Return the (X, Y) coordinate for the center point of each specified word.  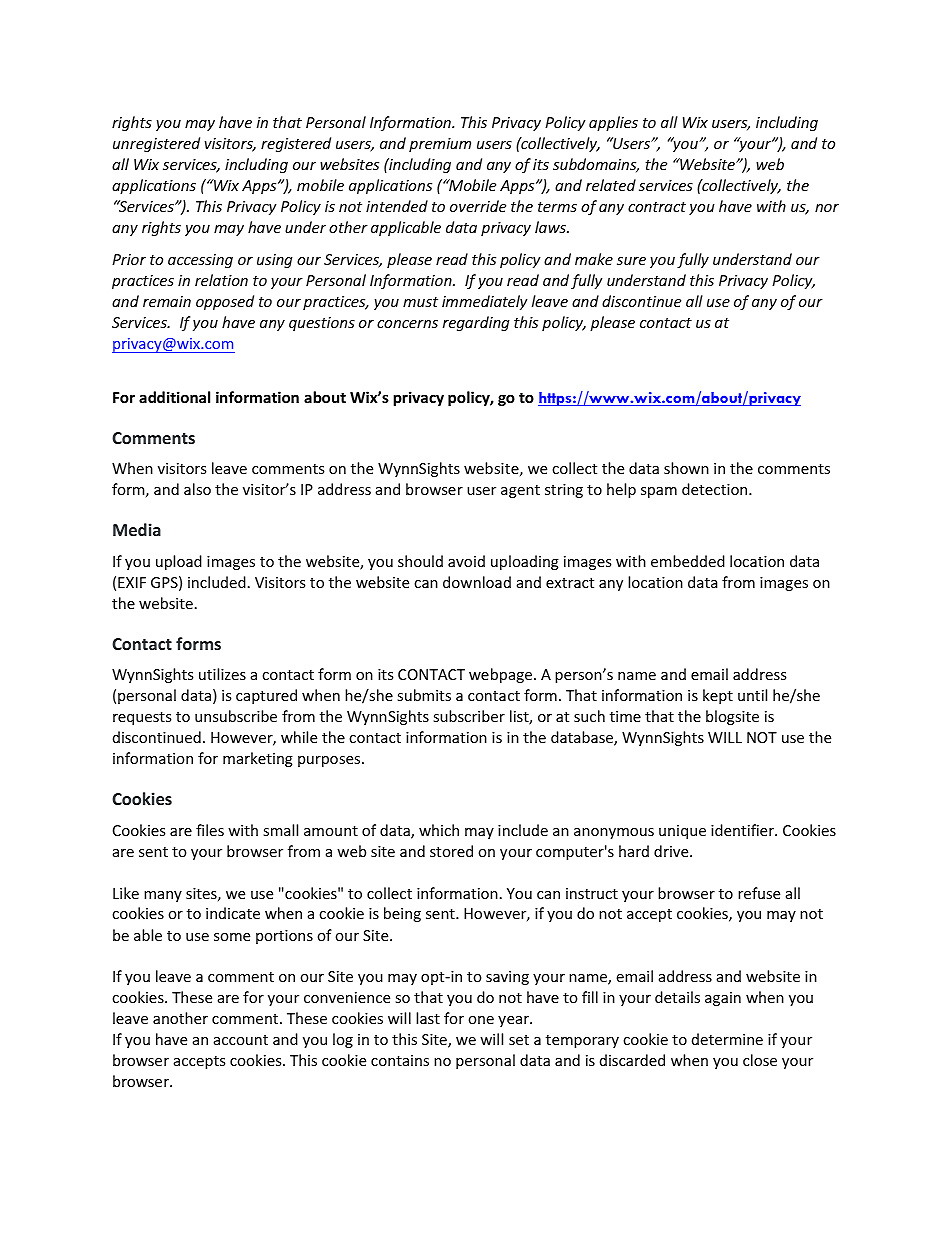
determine (727, 1039)
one (481, 1020)
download (477, 582)
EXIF (132, 582)
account (241, 1040)
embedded (688, 561)
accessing (200, 261)
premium (440, 145)
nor (827, 208)
